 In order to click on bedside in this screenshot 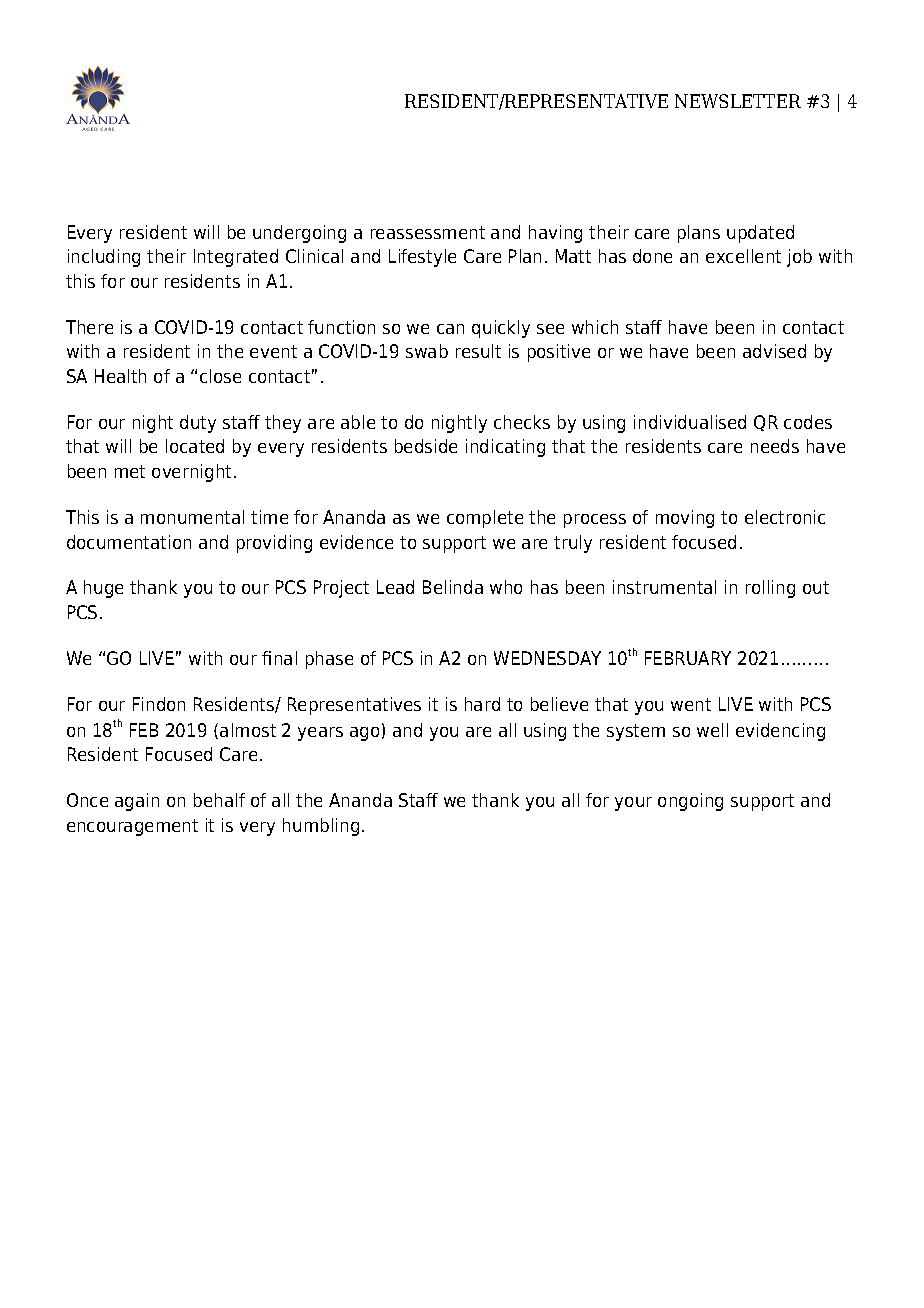, I will do `click(426, 446)`.
